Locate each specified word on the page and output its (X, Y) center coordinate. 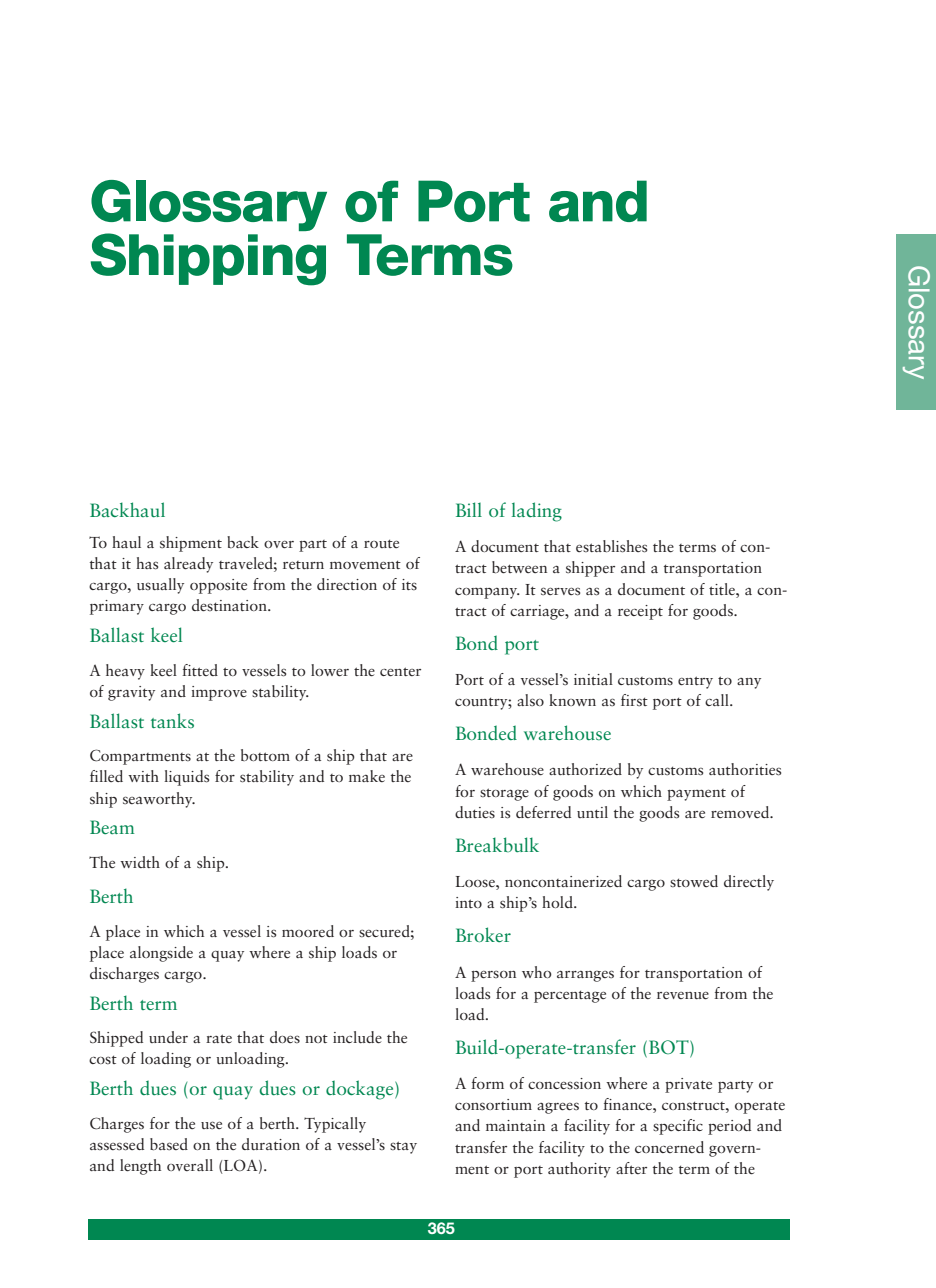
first (634, 700)
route (381, 543)
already (188, 565)
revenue (683, 995)
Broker (483, 934)
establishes (611, 546)
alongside (161, 954)
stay (403, 1147)
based (169, 1144)
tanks (172, 720)
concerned (669, 1147)
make (367, 776)
